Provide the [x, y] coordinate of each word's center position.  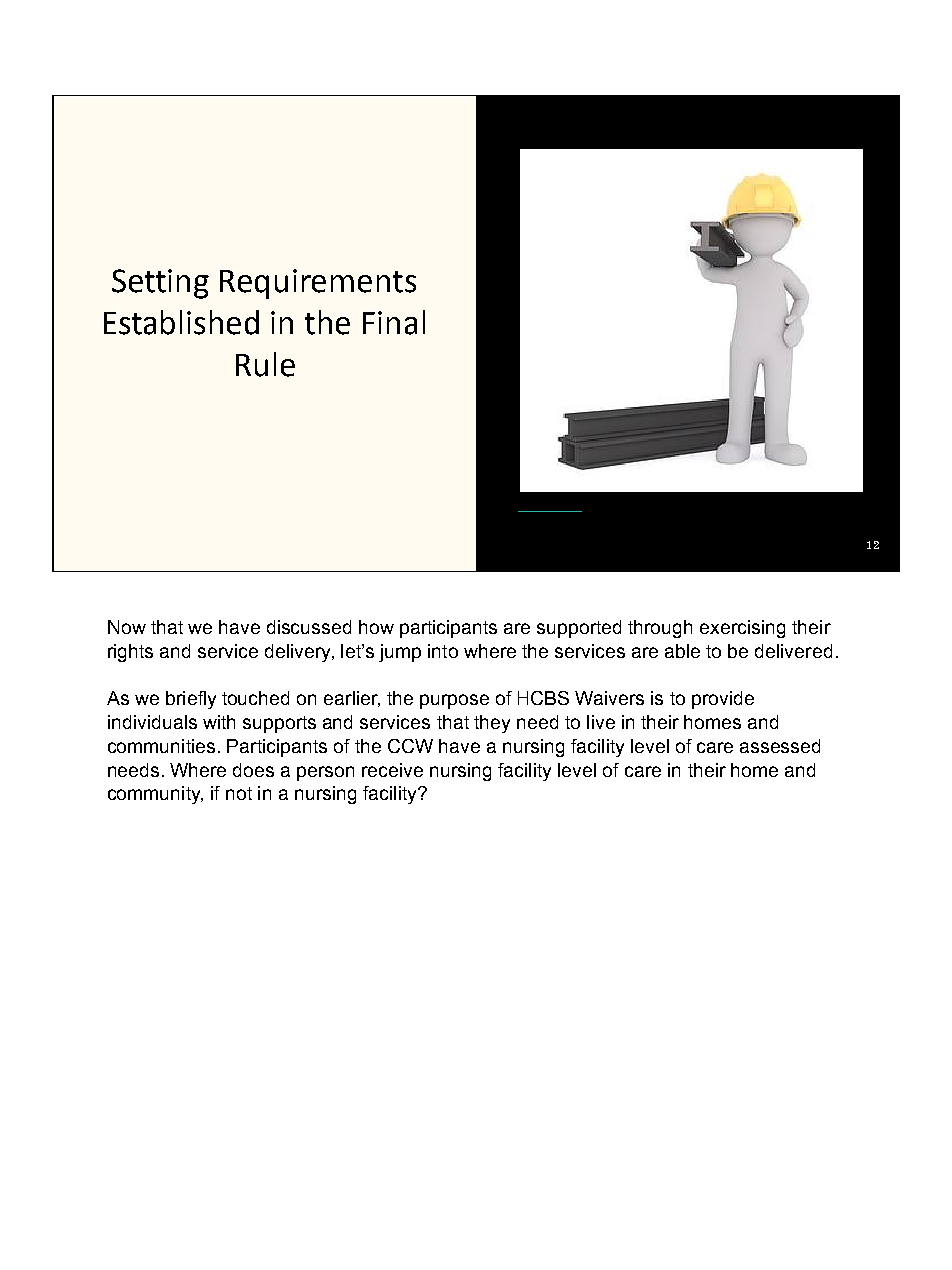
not [239, 793]
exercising [742, 629]
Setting [160, 284]
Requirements [318, 284]
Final [394, 322]
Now [127, 627]
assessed [780, 746]
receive [392, 770]
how [376, 627]
